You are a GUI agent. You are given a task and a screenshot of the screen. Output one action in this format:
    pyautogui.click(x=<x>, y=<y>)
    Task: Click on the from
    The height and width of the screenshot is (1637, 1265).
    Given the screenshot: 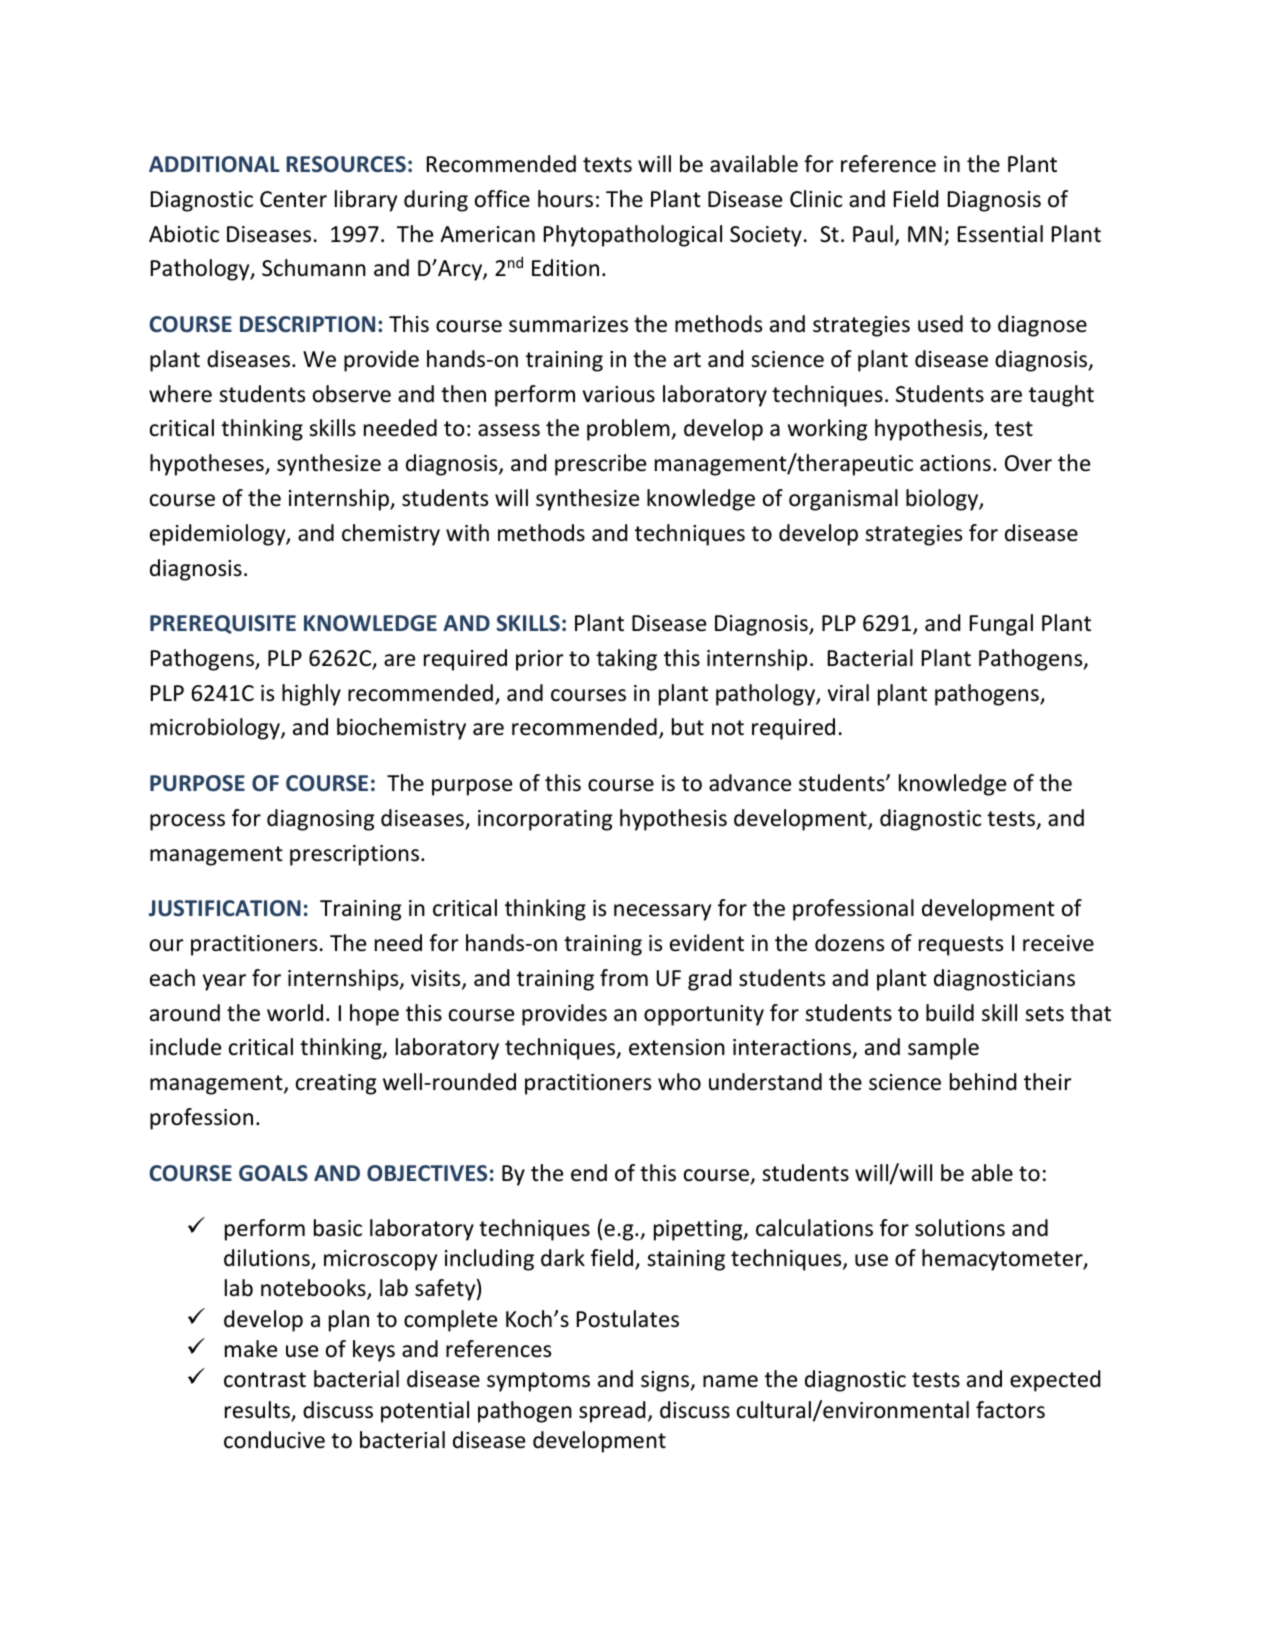 What is the action you would take?
    pyautogui.click(x=624, y=978)
